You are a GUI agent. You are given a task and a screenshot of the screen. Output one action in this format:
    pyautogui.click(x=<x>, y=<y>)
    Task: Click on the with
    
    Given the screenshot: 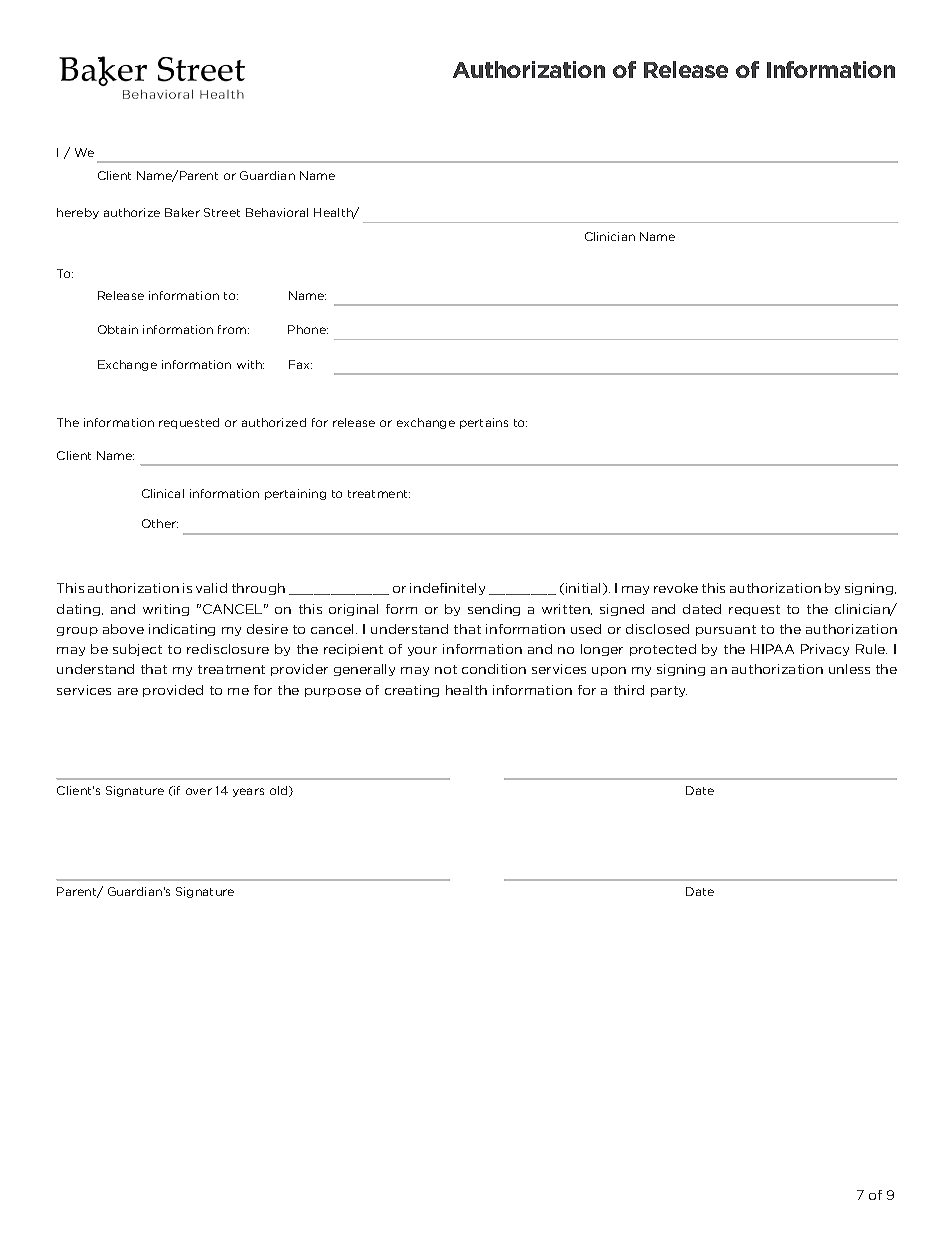 What is the action you would take?
    pyautogui.click(x=250, y=364)
